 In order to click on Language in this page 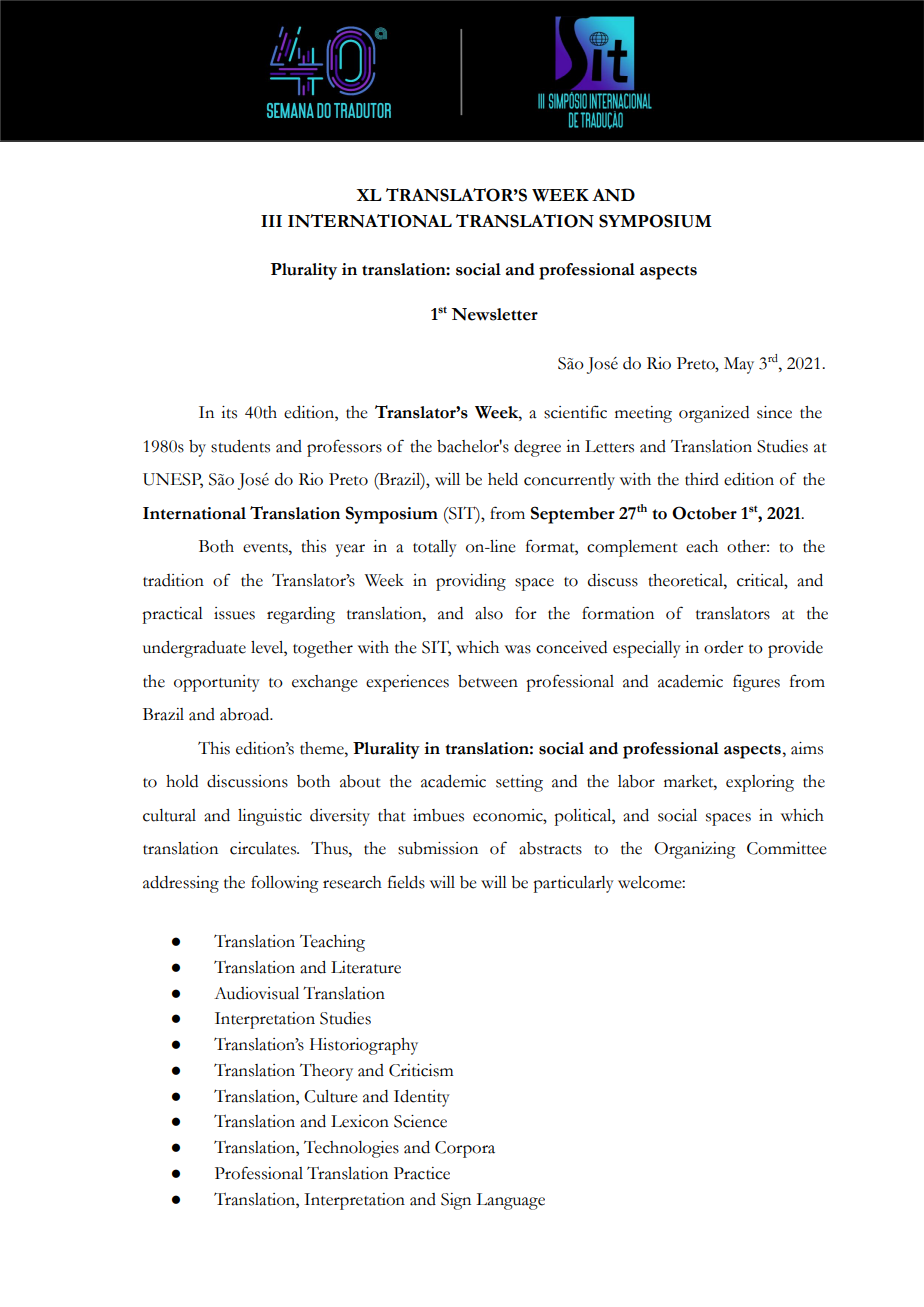, I will do `click(510, 1201)`.
